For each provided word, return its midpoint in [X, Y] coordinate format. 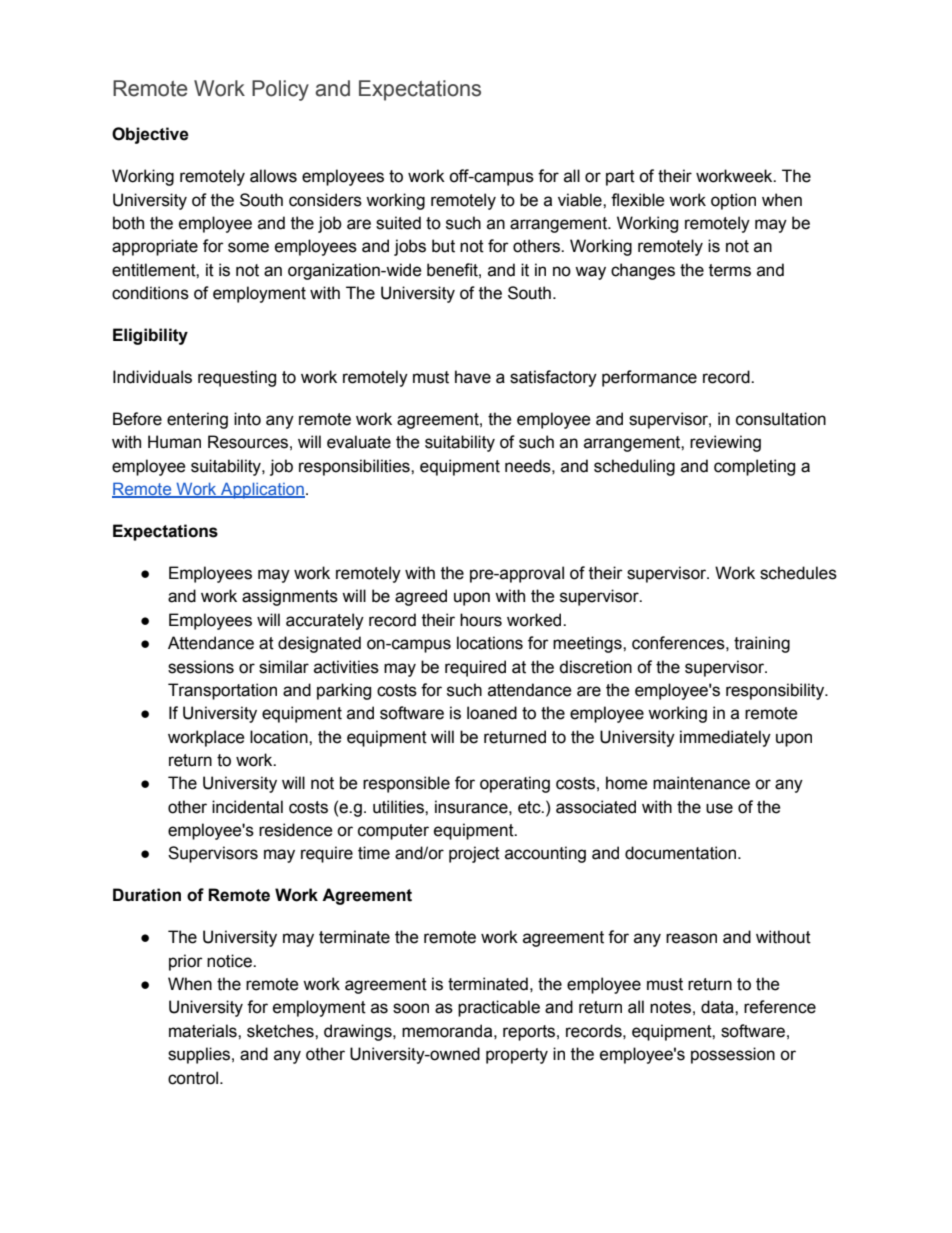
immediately [725, 738]
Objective [150, 135]
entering [197, 420]
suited [398, 223]
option [733, 201]
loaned [492, 713]
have [473, 377]
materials [204, 1031]
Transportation [222, 691]
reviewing [725, 443]
